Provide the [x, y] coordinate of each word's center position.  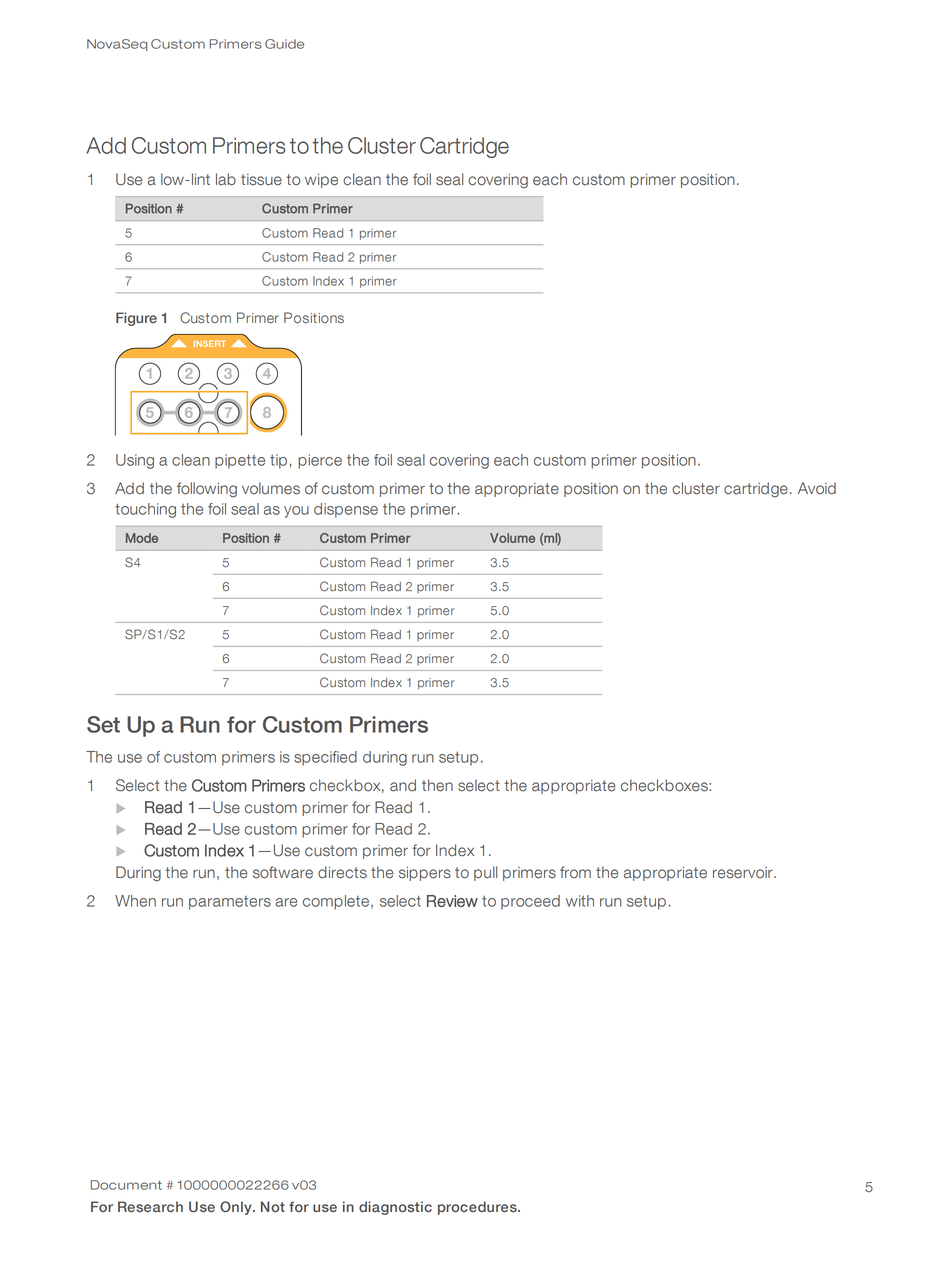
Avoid [817, 488]
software [283, 872]
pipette [240, 461]
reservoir [744, 873]
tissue [261, 180]
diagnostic [395, 1208]
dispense [346, 510]
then [437, 785]
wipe [321, 181]
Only [237, 1208]
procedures [478, 1208]
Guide [284, 44]
